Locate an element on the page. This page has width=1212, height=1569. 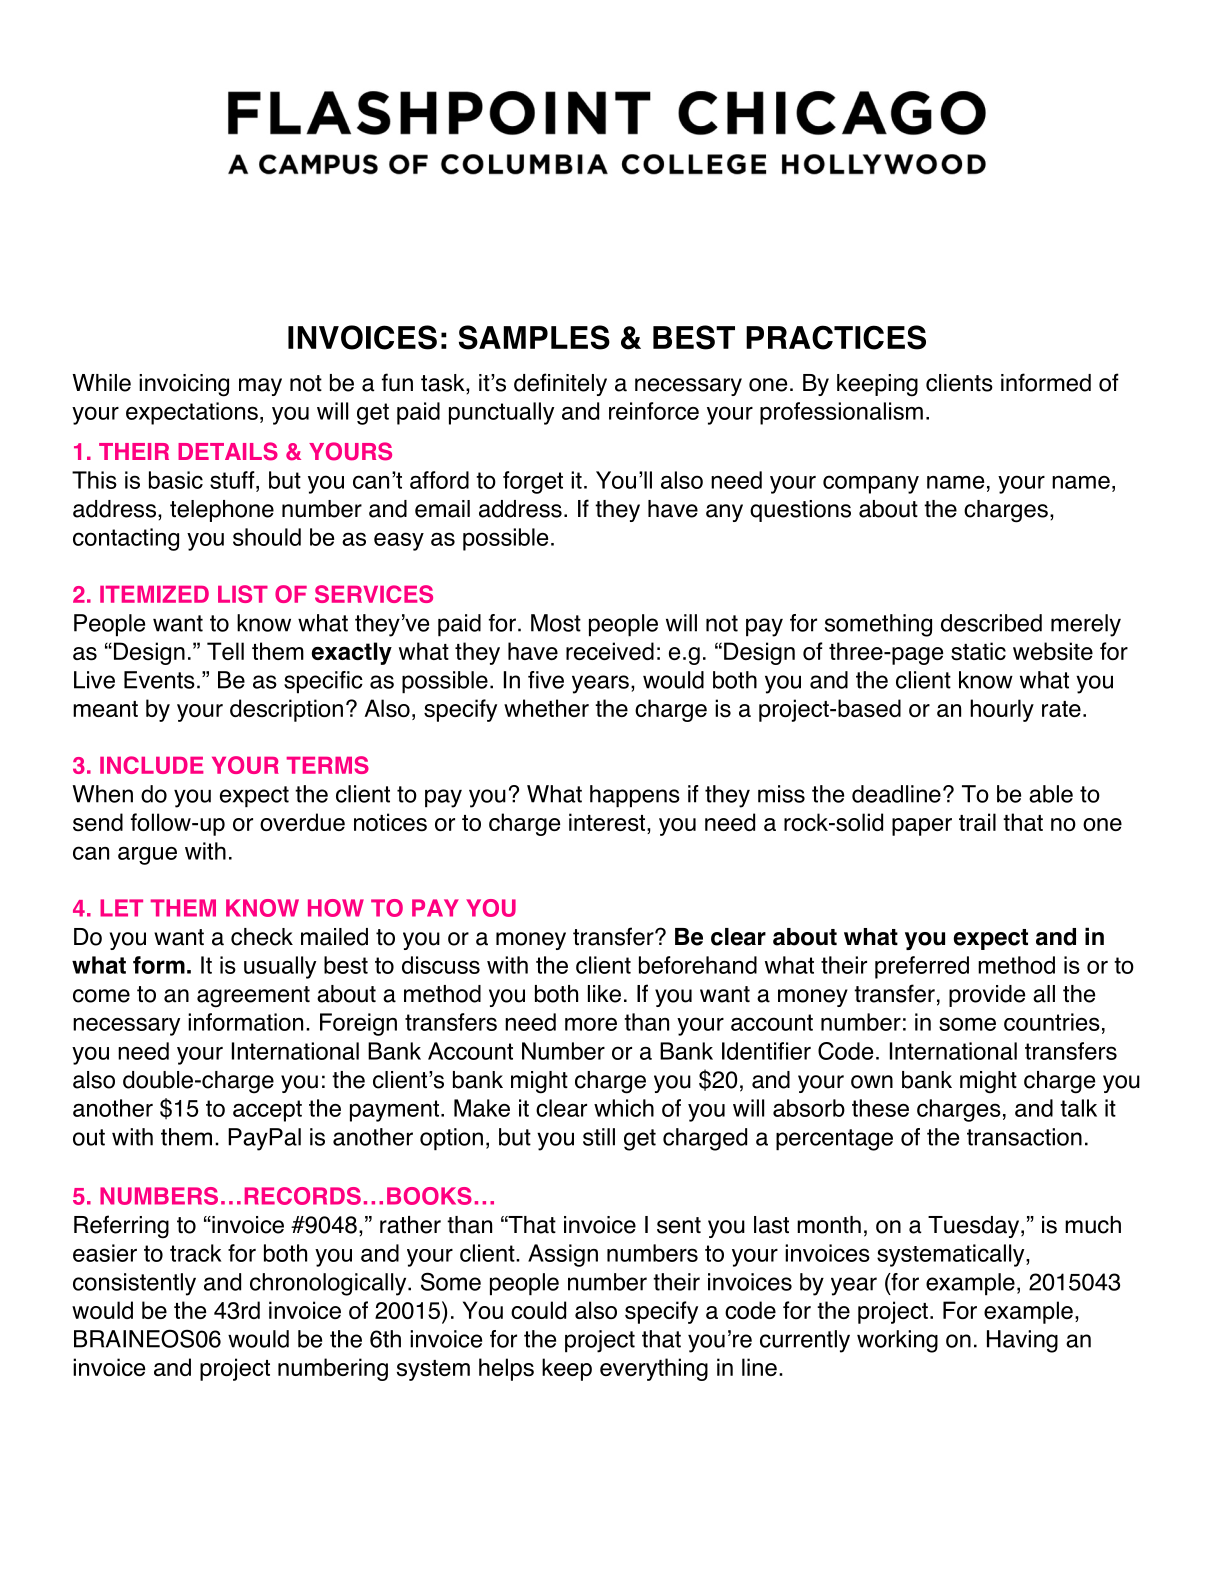
trail is located at coordinates (977, 822).
